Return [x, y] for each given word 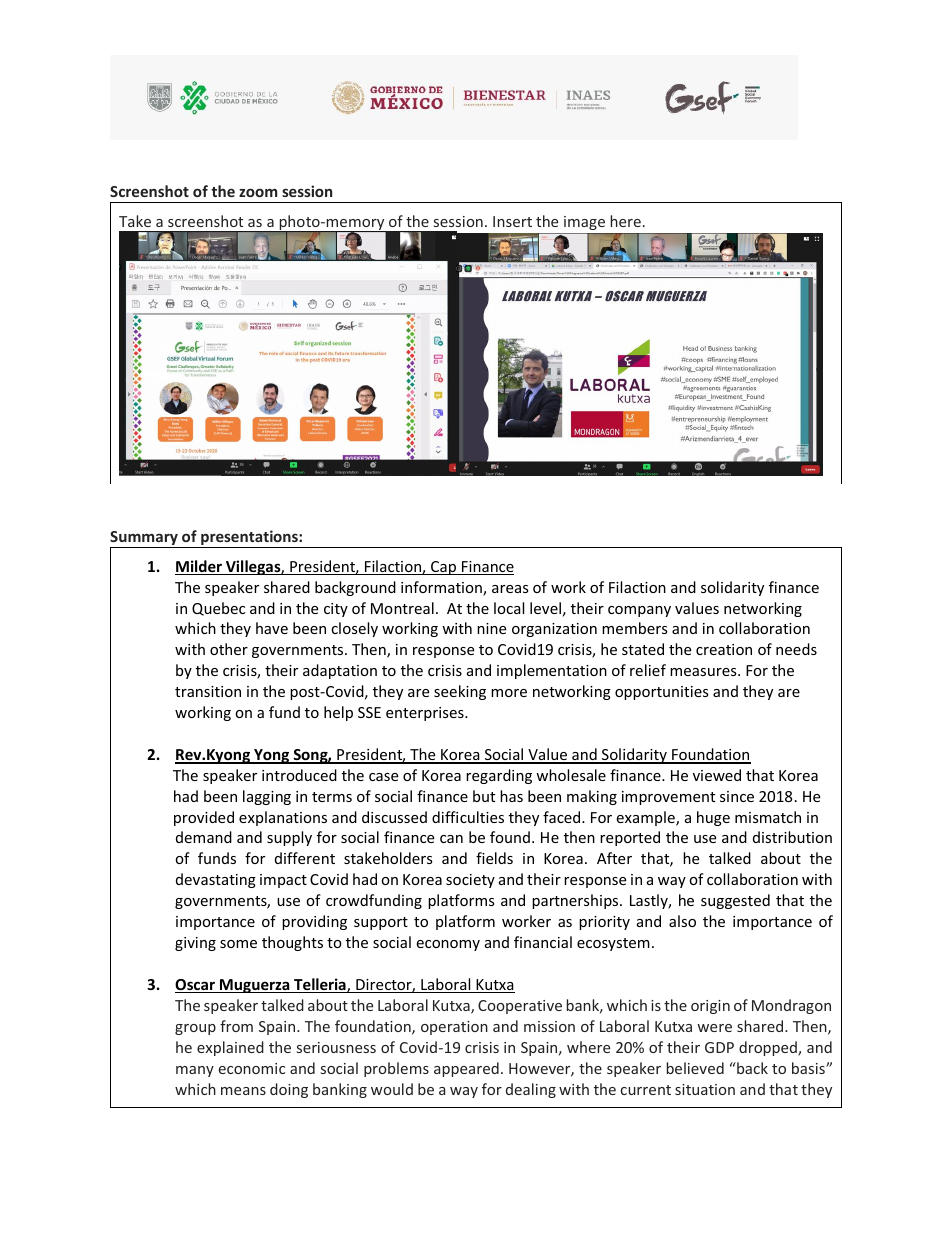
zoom [258, 192]
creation [724, 649]
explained [230, 1048]
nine [491, 628]
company [639, 611]
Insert [512, 221]
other [229, 649]
